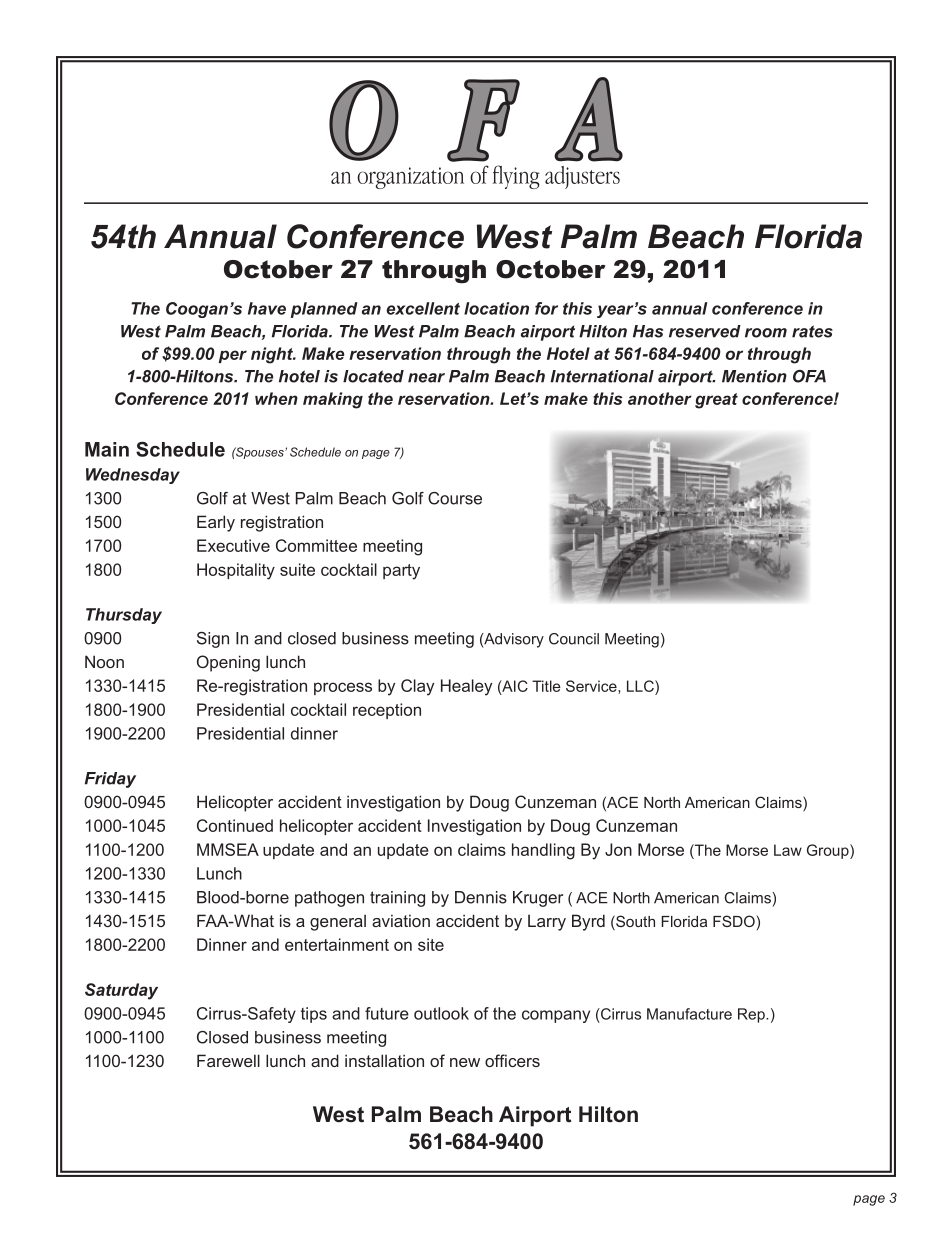  I want to click on Council, so click(574, 639).
